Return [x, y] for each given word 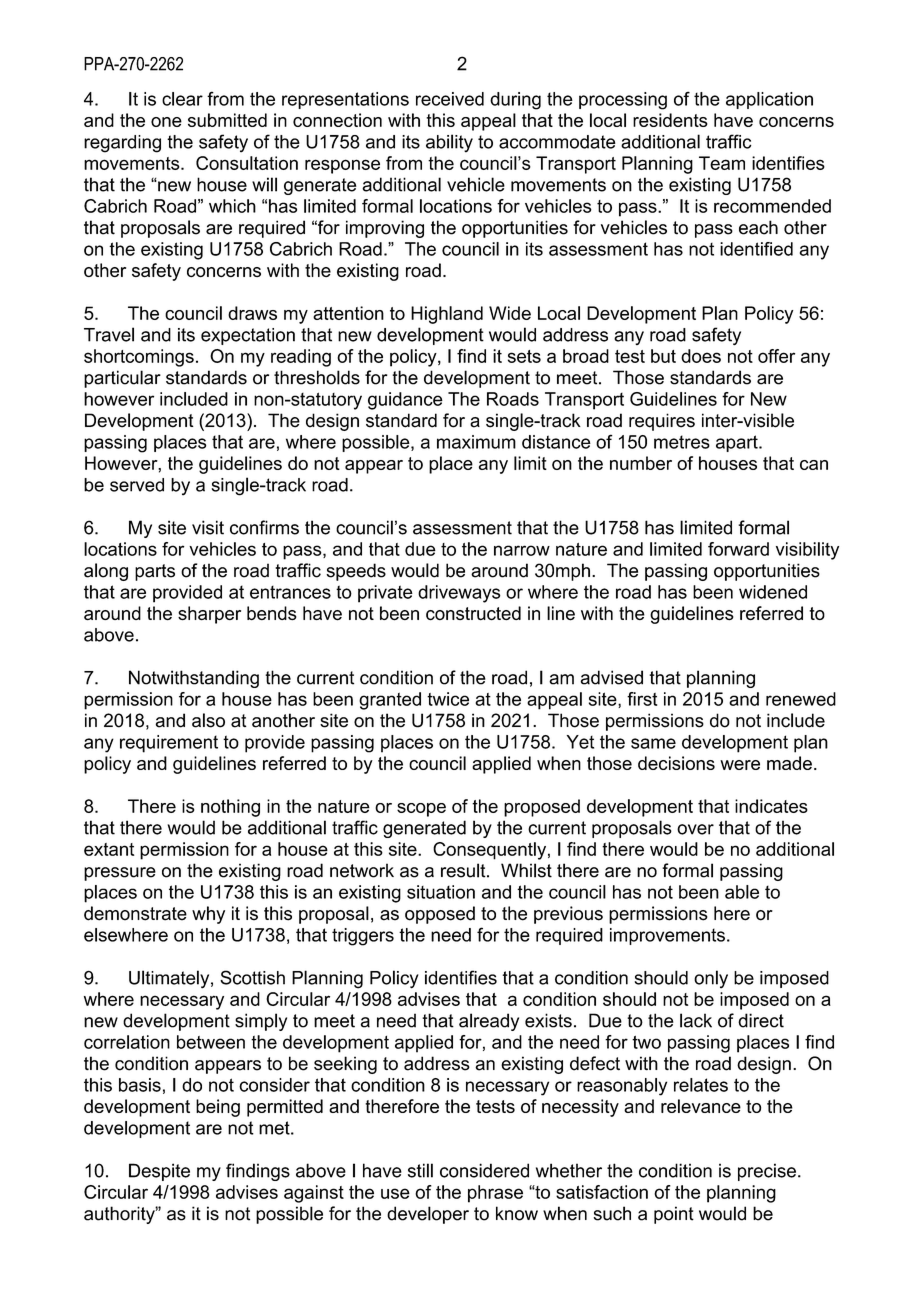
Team [722, 163]
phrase [495, 1194]
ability [449, 143]
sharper [209, 615]
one [166, 122]
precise [767, 1172]
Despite [159, 1172]
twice [448, 699]
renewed [801, 699]
